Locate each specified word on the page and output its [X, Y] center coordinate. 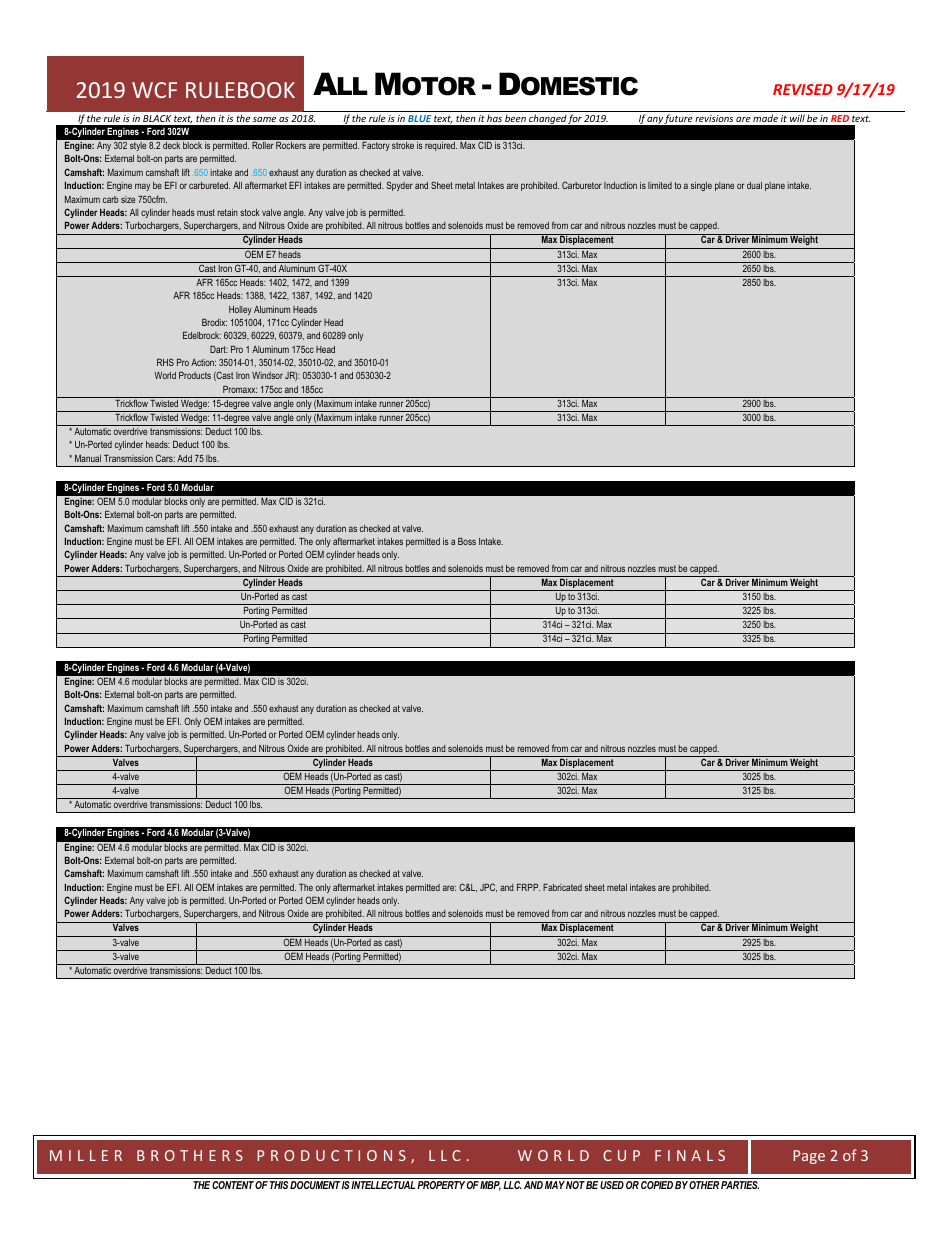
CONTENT [233, 1185]
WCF [154, 90]
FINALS [690, 1155]
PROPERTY [441, 1185]
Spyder [400, 186]
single [701, 186]
